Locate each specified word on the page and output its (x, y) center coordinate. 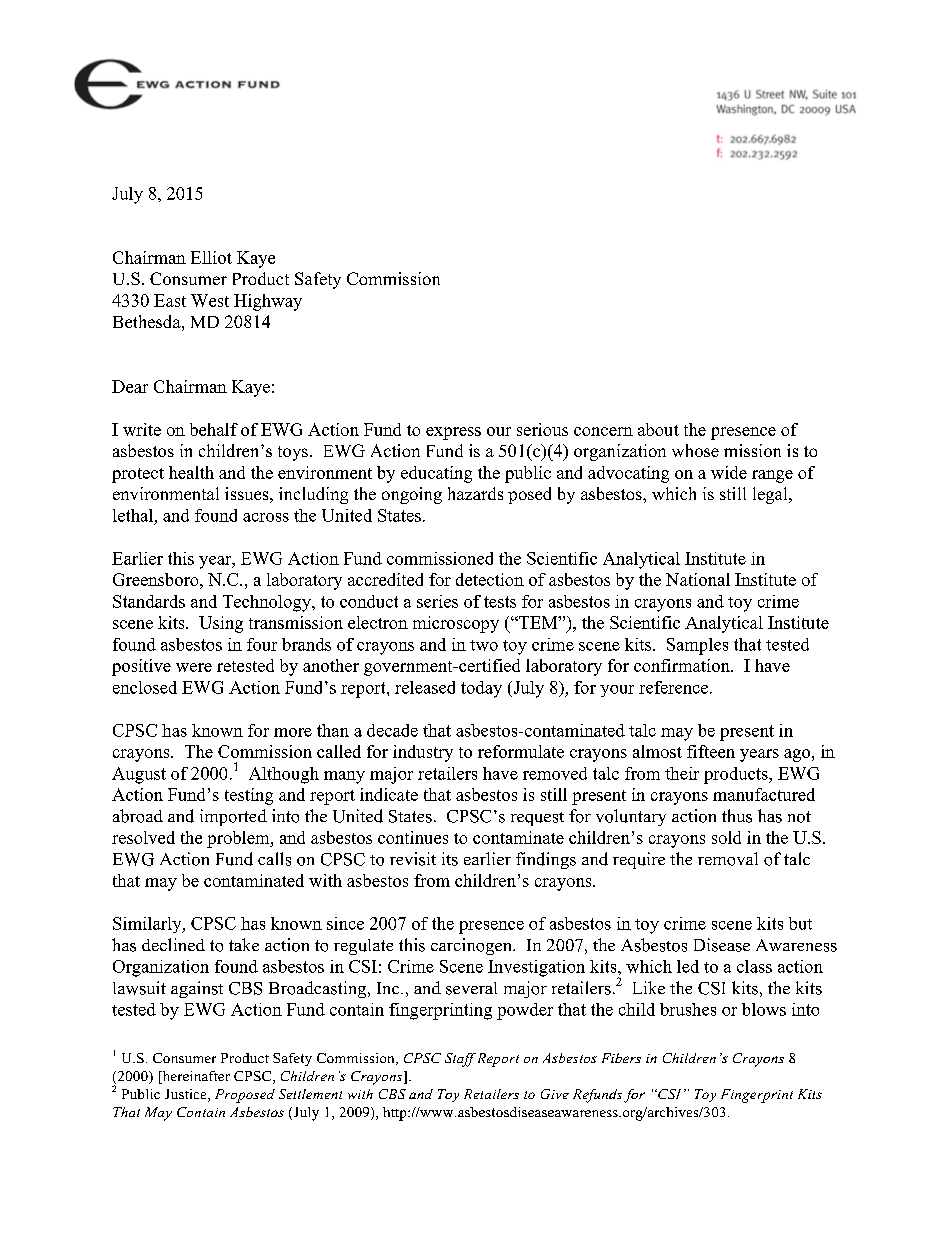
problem (239, 839)
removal (728, 859)
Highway (268, 302)
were (194, 667)
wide (729, 472)
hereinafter (195, 1077)
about (658, 429)
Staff (460, 1060)
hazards (475, 493)
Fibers (621, 1058)
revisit (413, 859)
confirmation (683, 665)
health (191, 472)
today (481, 689)
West (210, 300)
